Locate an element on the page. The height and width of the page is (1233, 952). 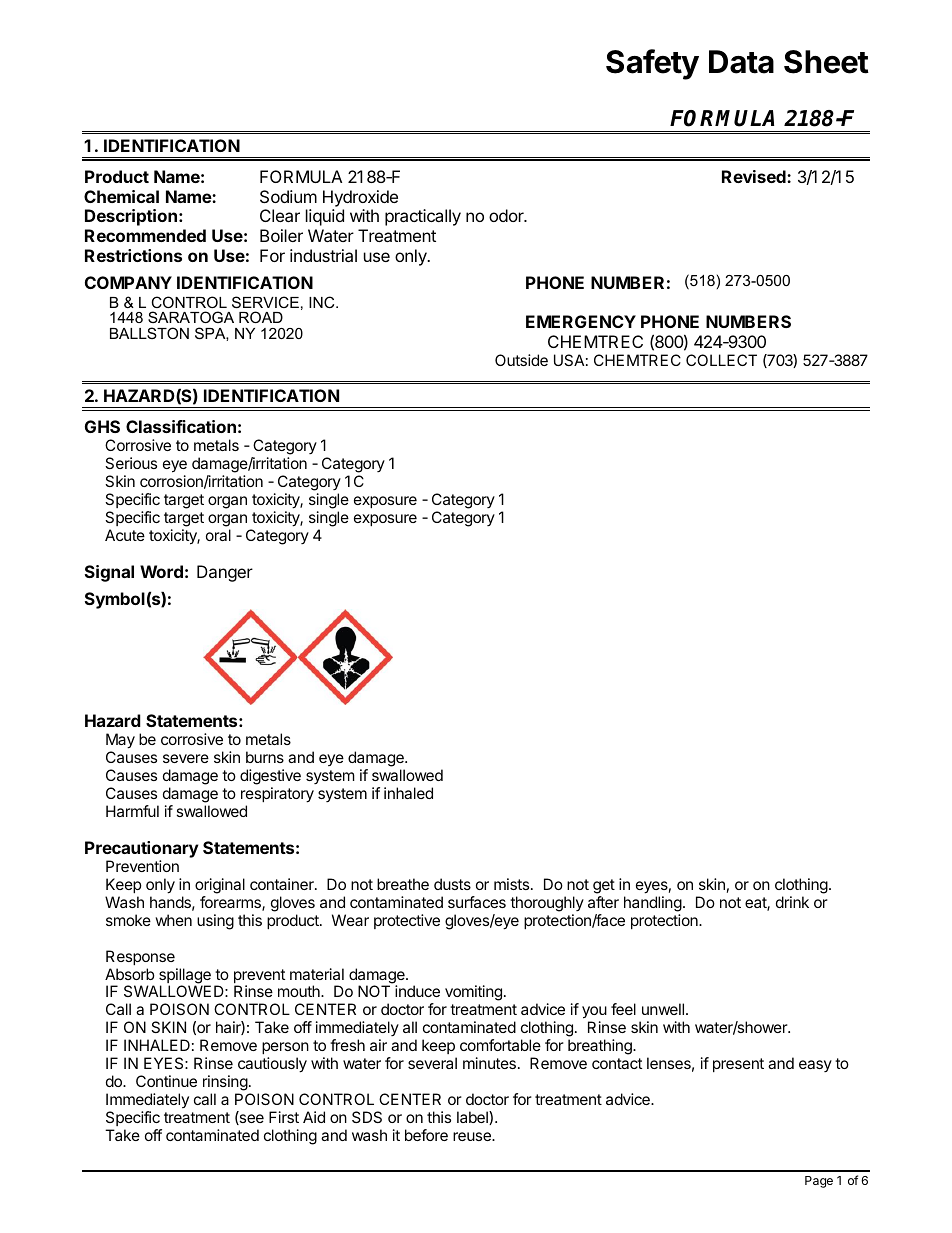
odor is located at coordinates (507, 215).
